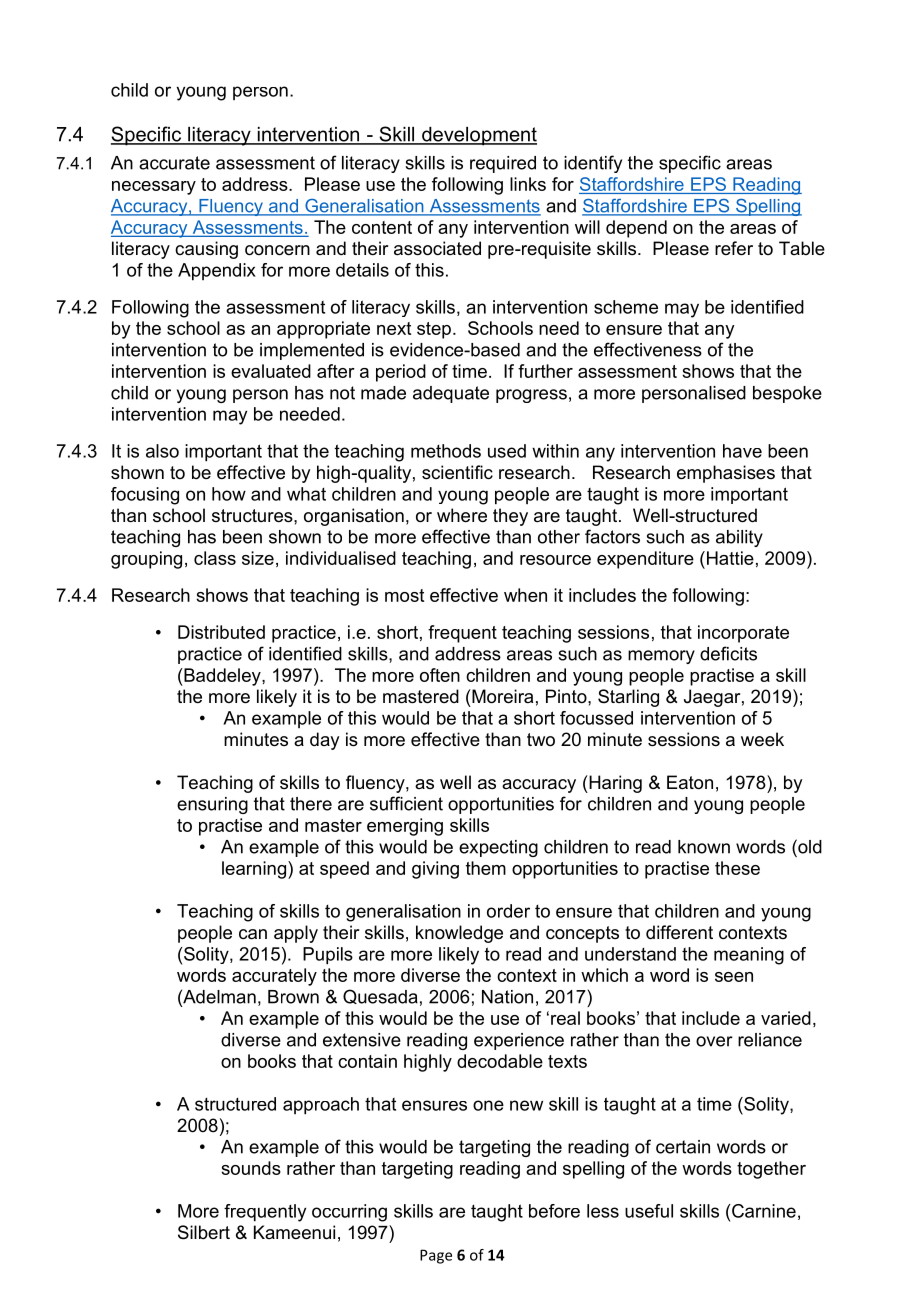  Describe the element at coordinates (771, 1170) in the screenshot. I see `together` at that location.
